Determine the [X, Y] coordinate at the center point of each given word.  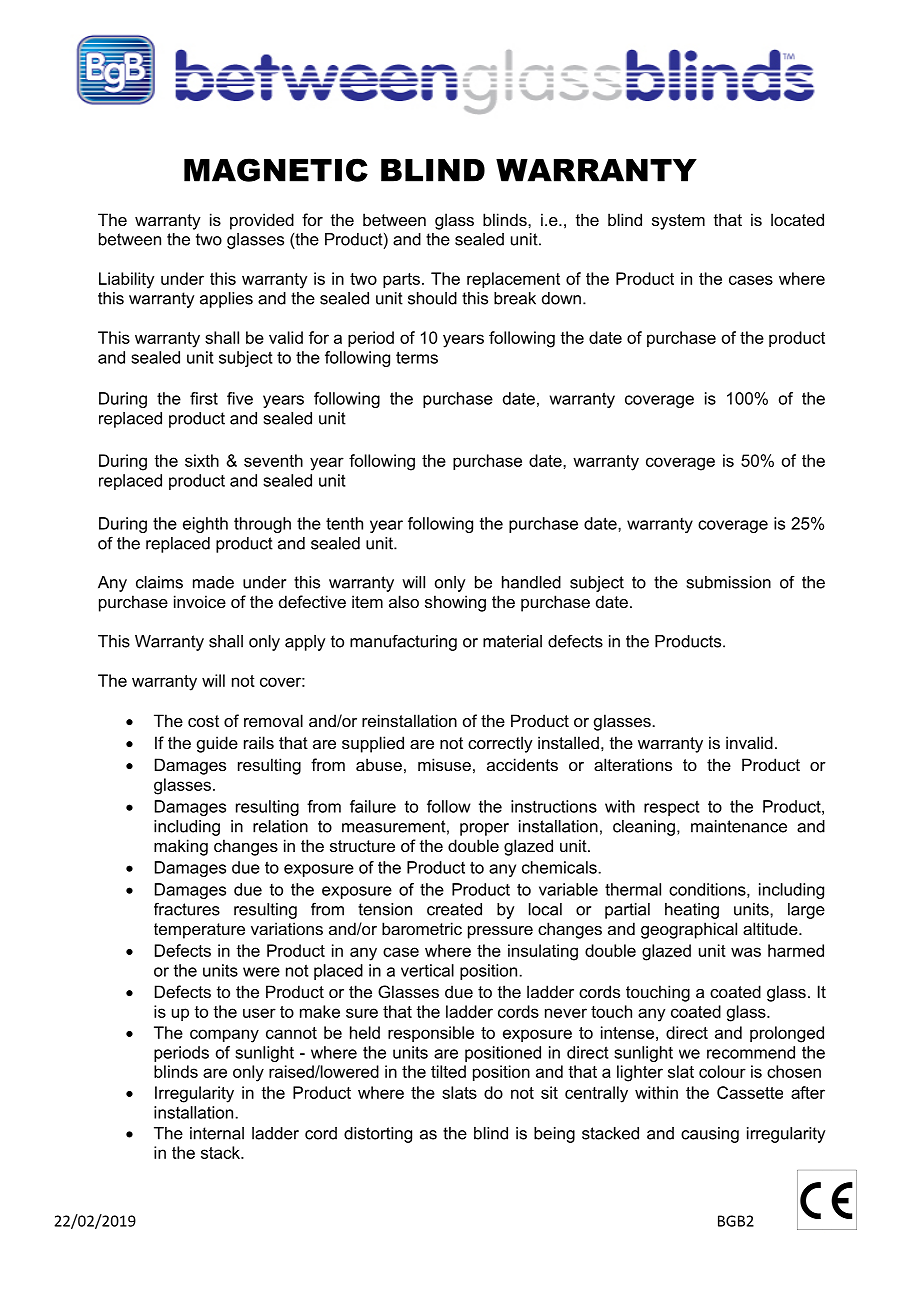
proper [484, 829]
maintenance [739, 826]
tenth [344, 523]
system [678, 222]
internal [217, 1133]
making [181, 847]
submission [729, 582]
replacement [513, 280]
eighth [205, 525]
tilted [448, 1071]
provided [262, 221]
